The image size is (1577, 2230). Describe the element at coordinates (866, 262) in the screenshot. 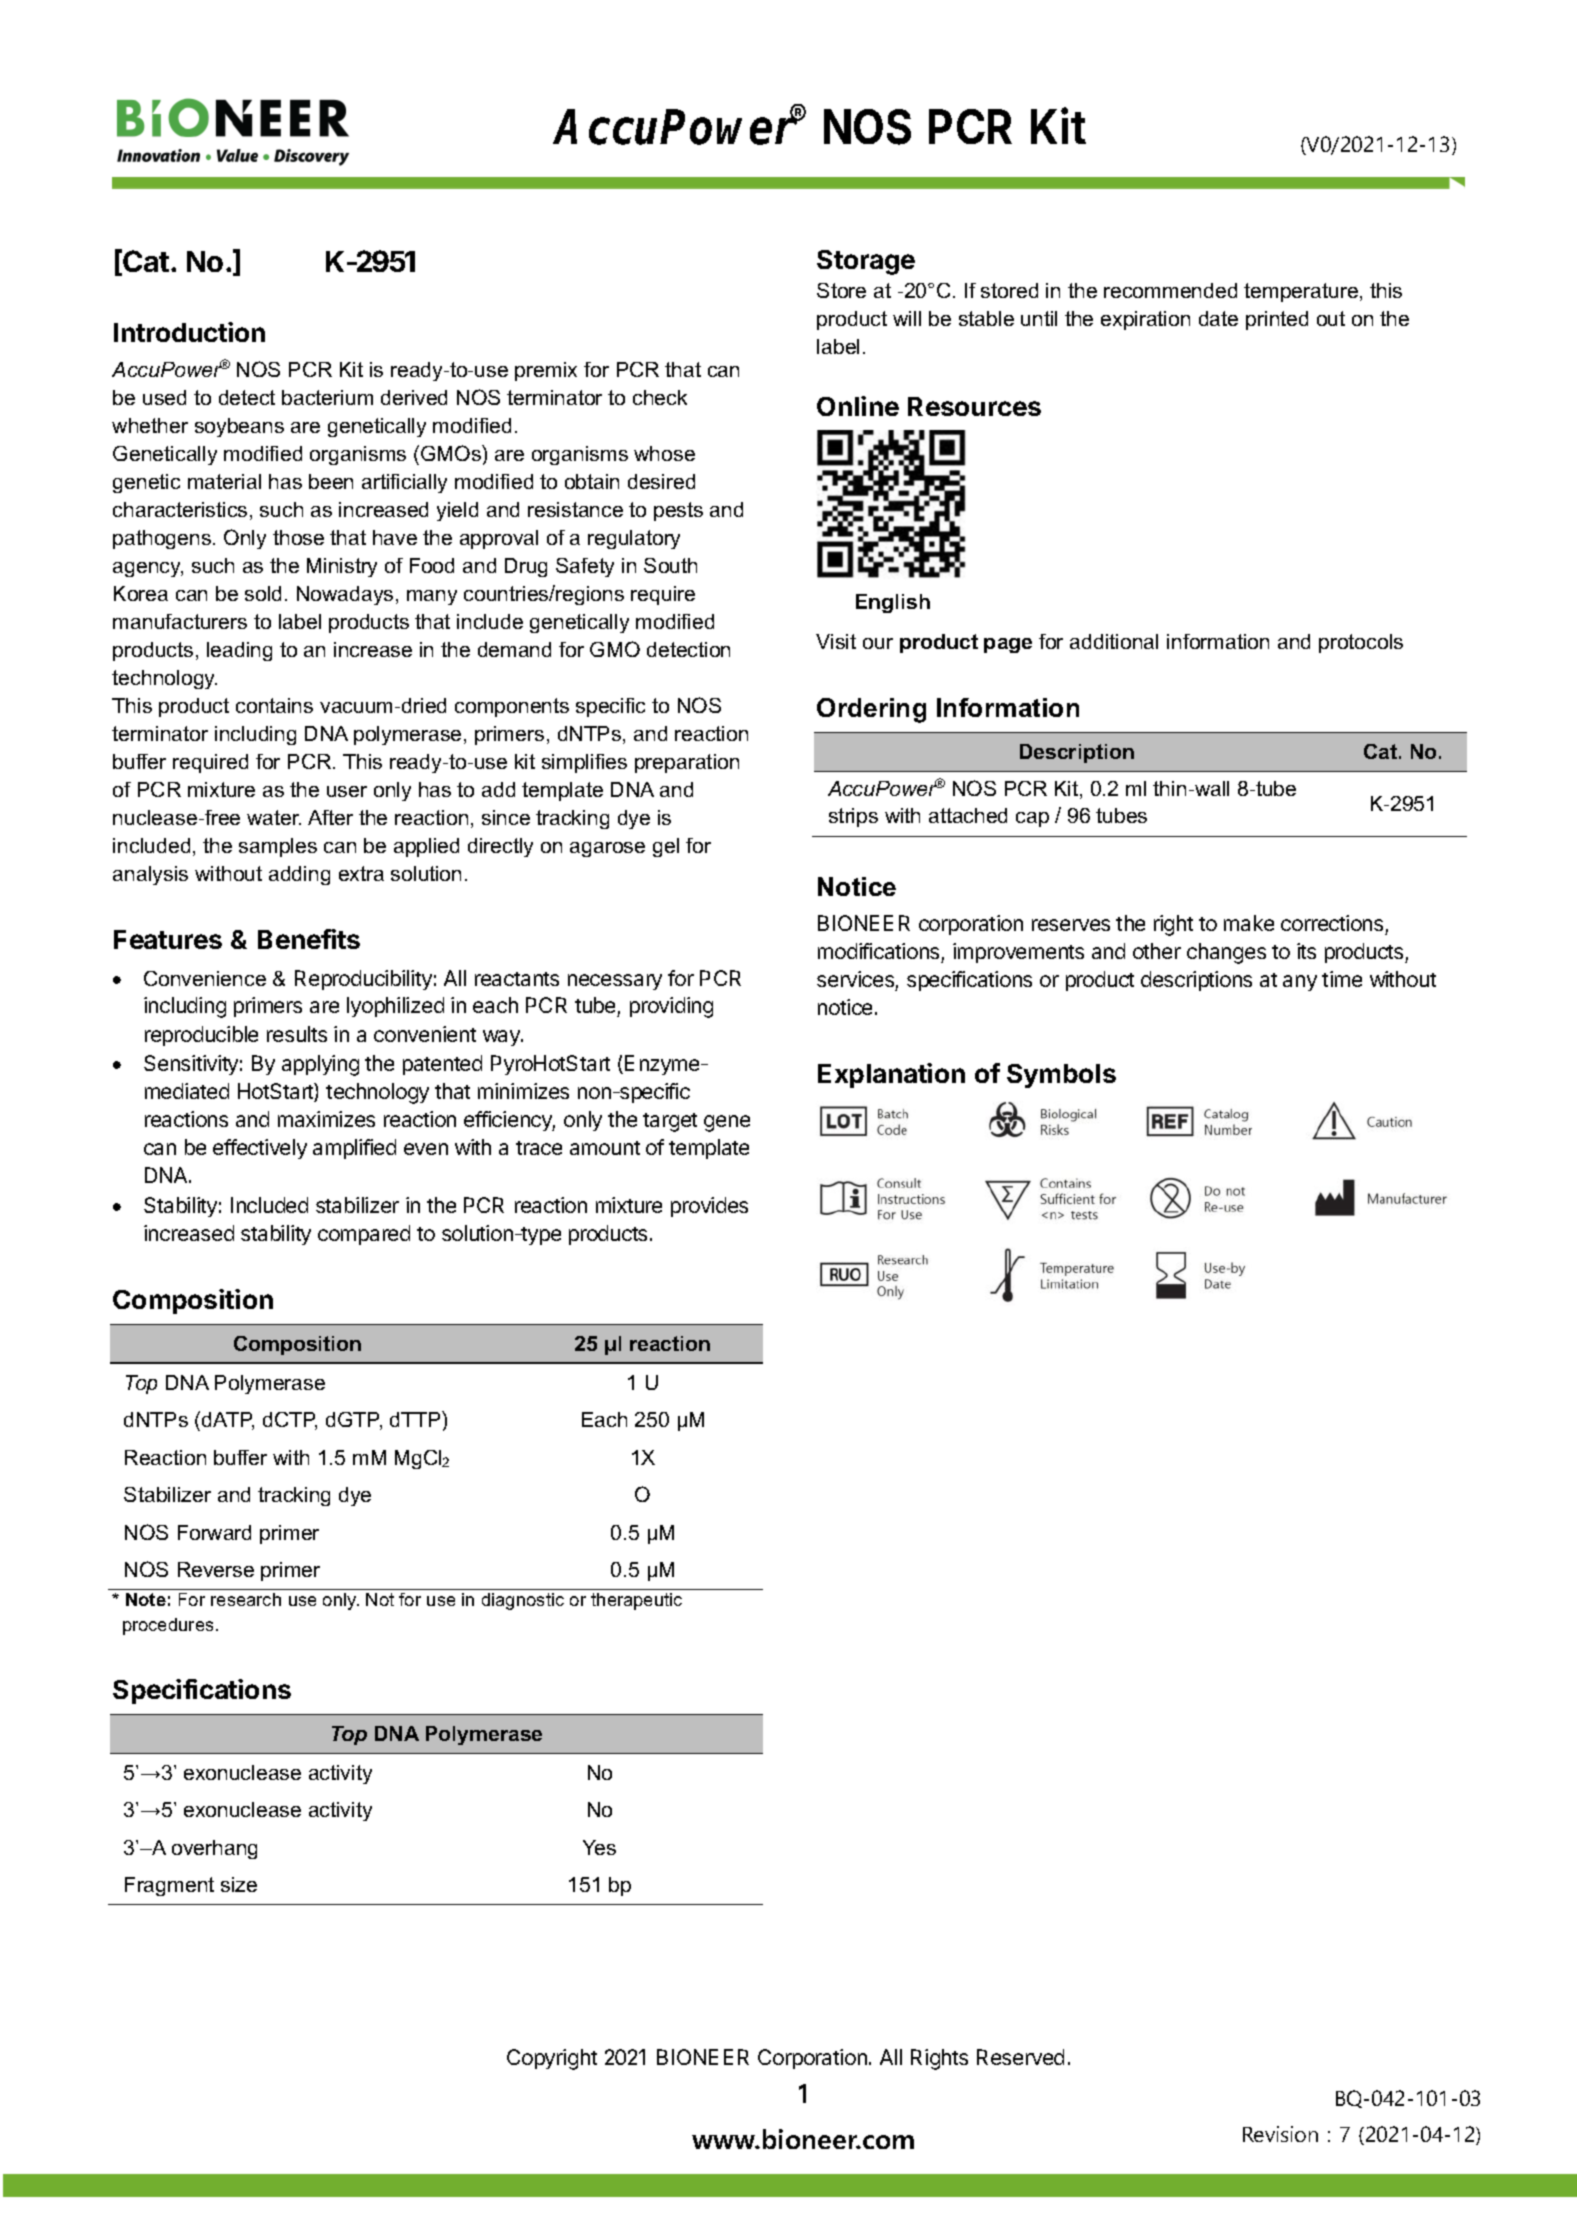

I see `Storage` at that location.
